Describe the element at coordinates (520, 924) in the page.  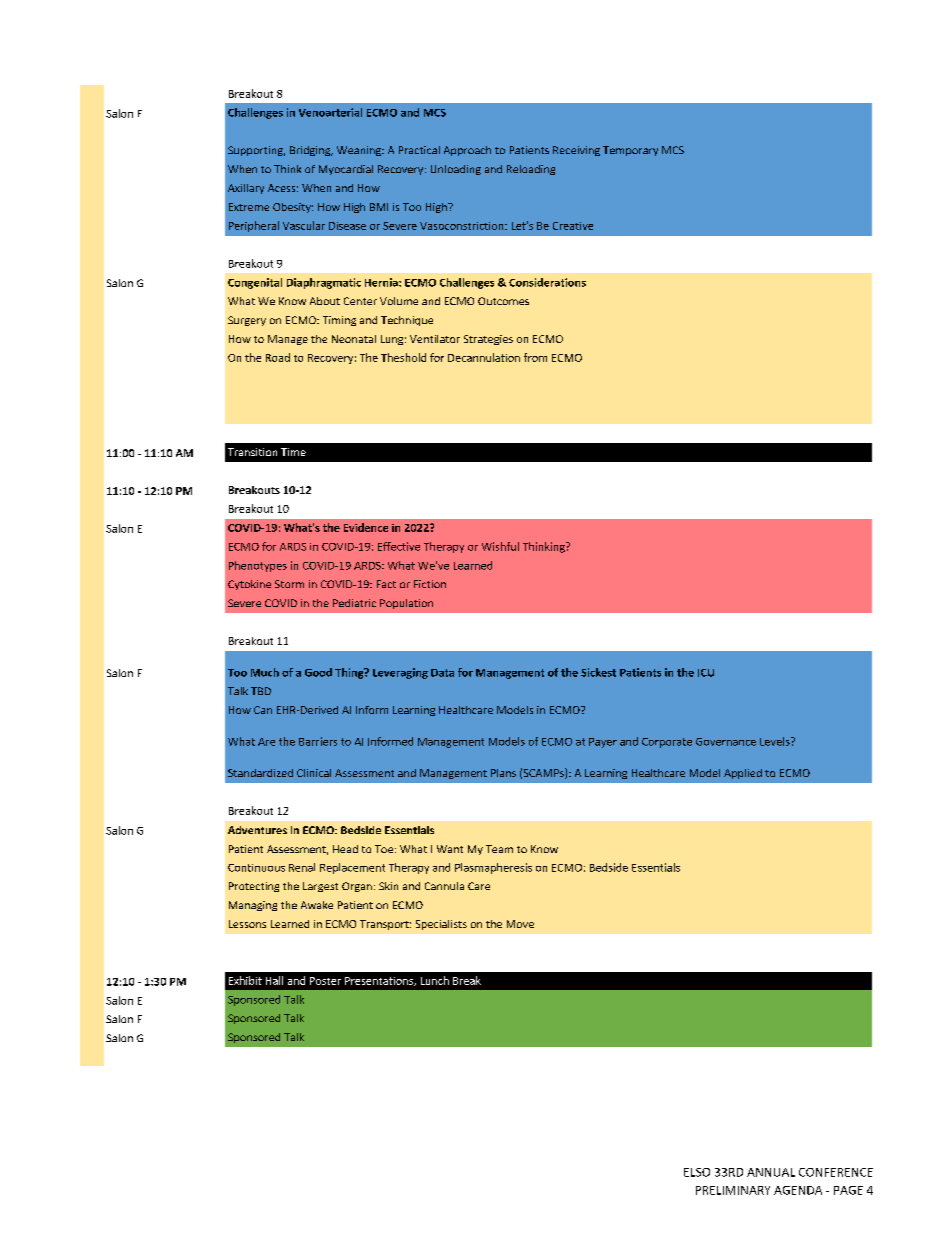
I see `Move` at that location.
